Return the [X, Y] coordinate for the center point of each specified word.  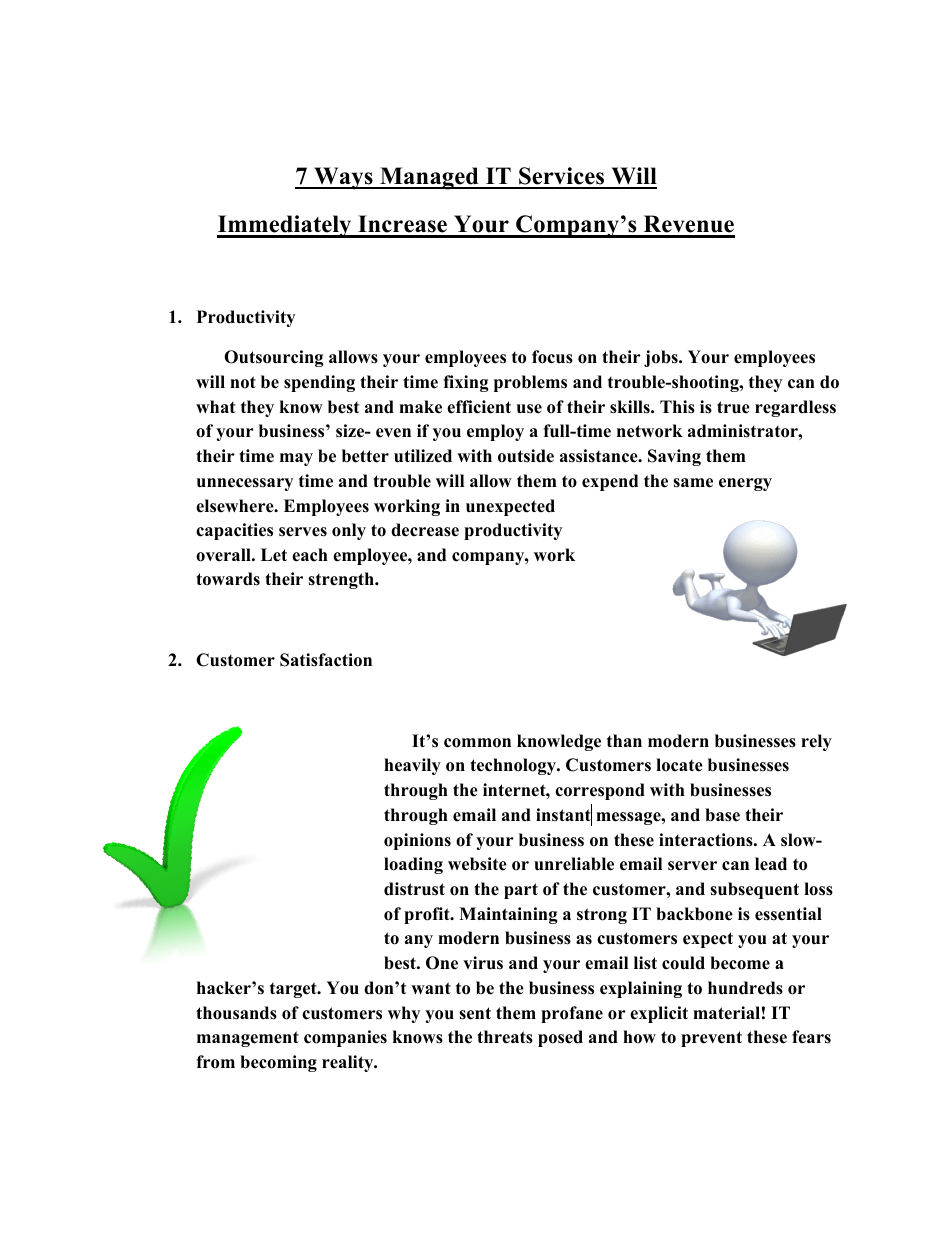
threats [505, 1037]
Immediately [285, 226]
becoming [278, 1063]
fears [811, 1037]
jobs [662, 358]
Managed [429, 178]
